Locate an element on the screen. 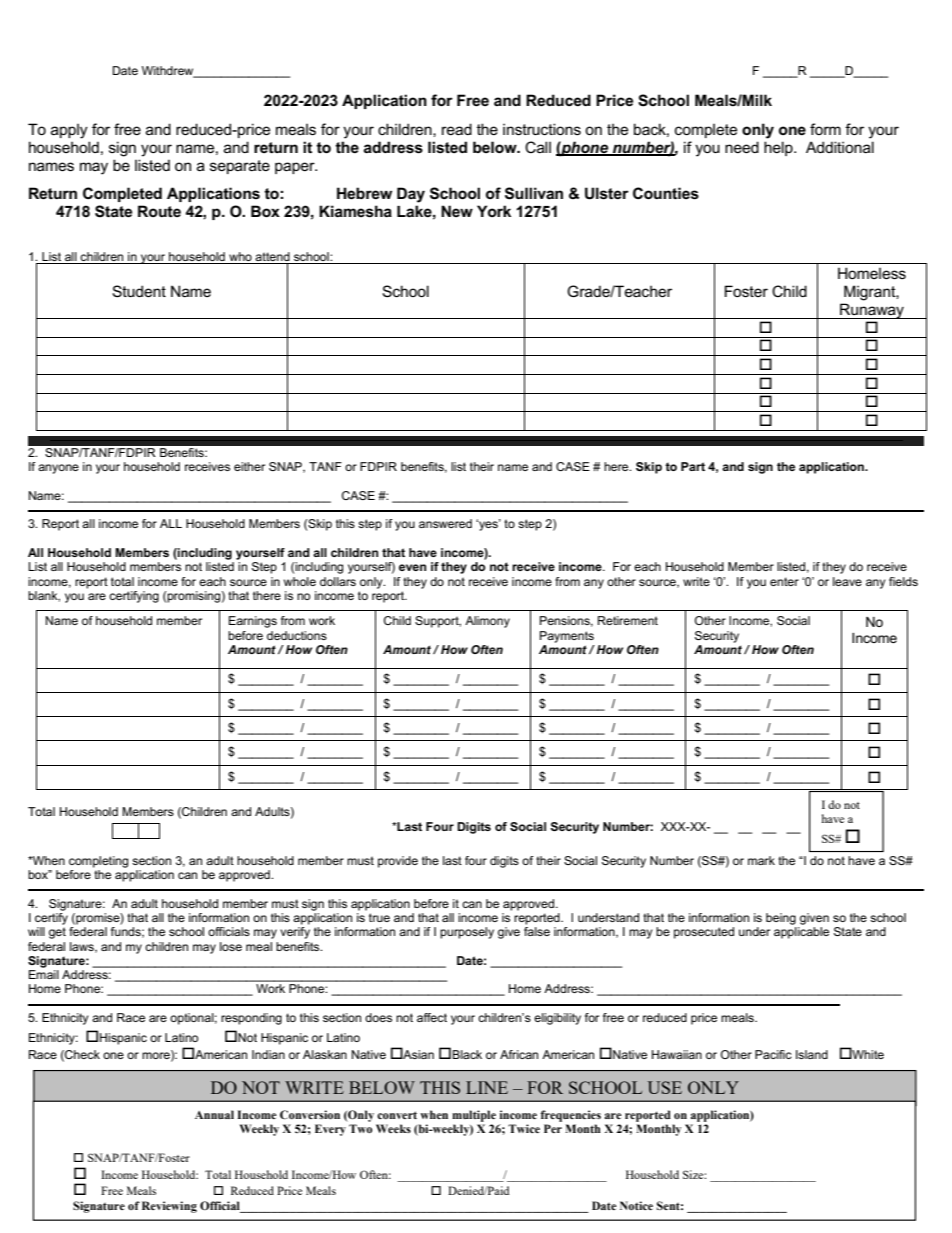  read is located at coordinates (457, 129).
